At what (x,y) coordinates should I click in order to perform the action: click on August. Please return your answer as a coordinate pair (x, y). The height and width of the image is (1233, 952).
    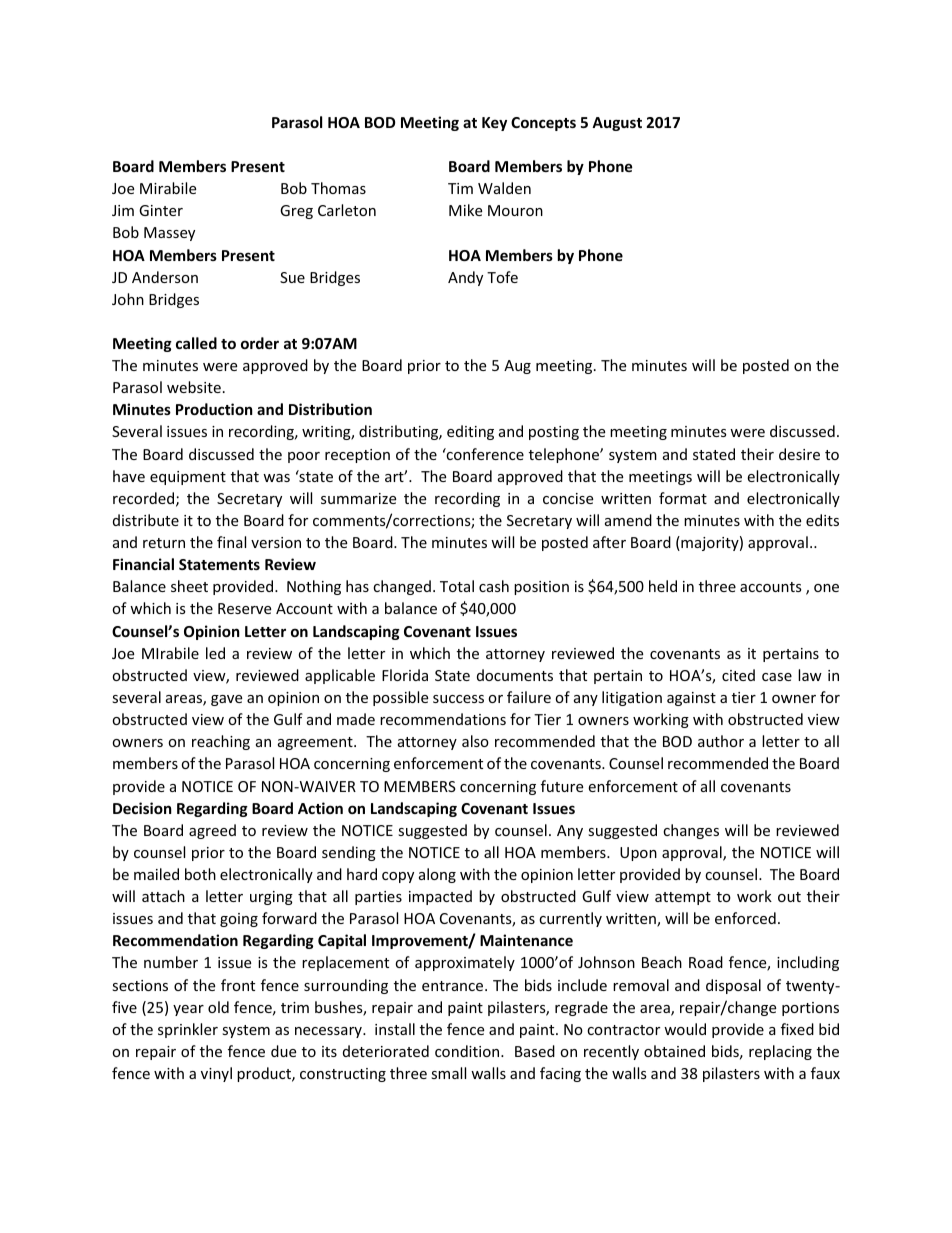
    Looking at the image, I should click on (617, 124).
